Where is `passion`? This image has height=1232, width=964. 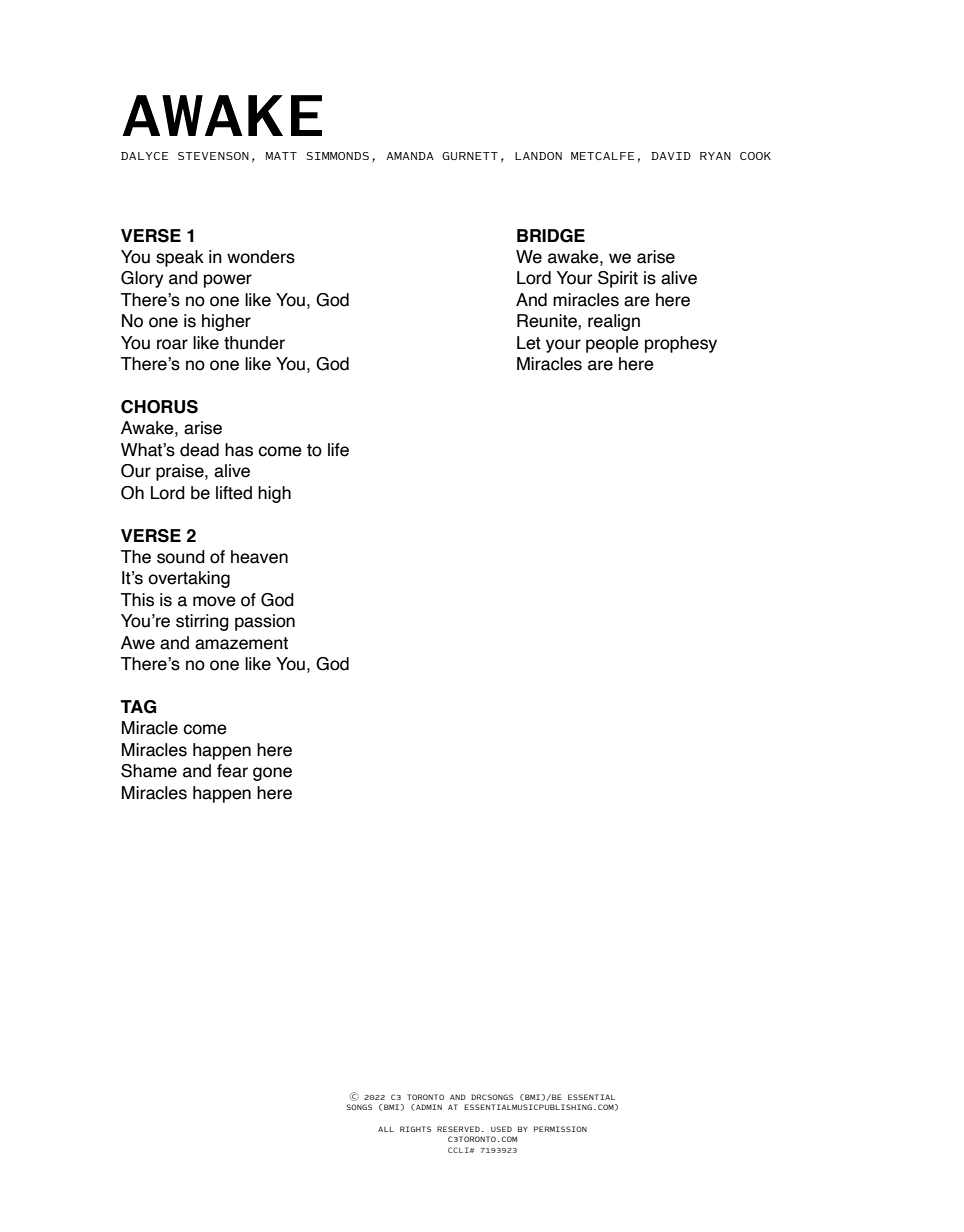 passion is located at coordinates (265, 622).
